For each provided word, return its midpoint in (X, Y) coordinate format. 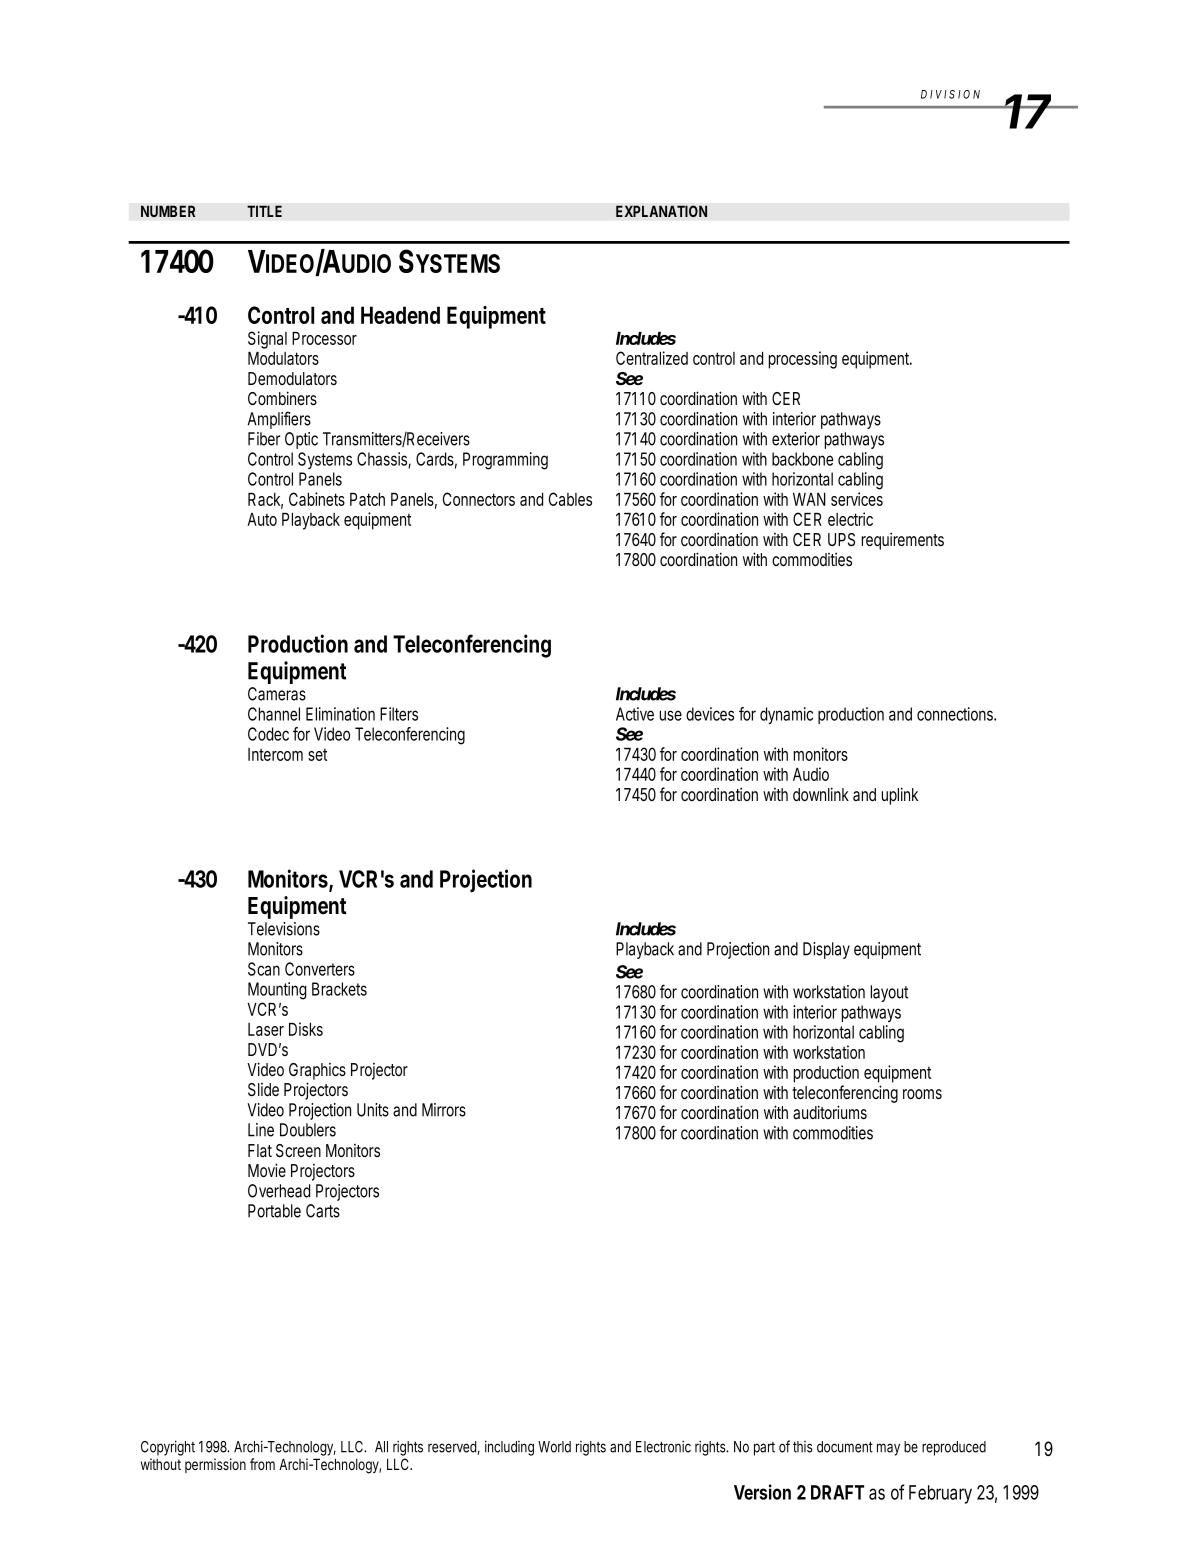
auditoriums (830, 1112)
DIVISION (950, 94)
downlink (821, 794)
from (262, 1464)
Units (373, 1110)
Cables (570, 499)
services (857, 499)
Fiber (264, 439)
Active (635, 714)
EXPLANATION (661, 211)
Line (261, 1130)
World (554, 1447)
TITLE (264, 211)
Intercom (275, 754)
